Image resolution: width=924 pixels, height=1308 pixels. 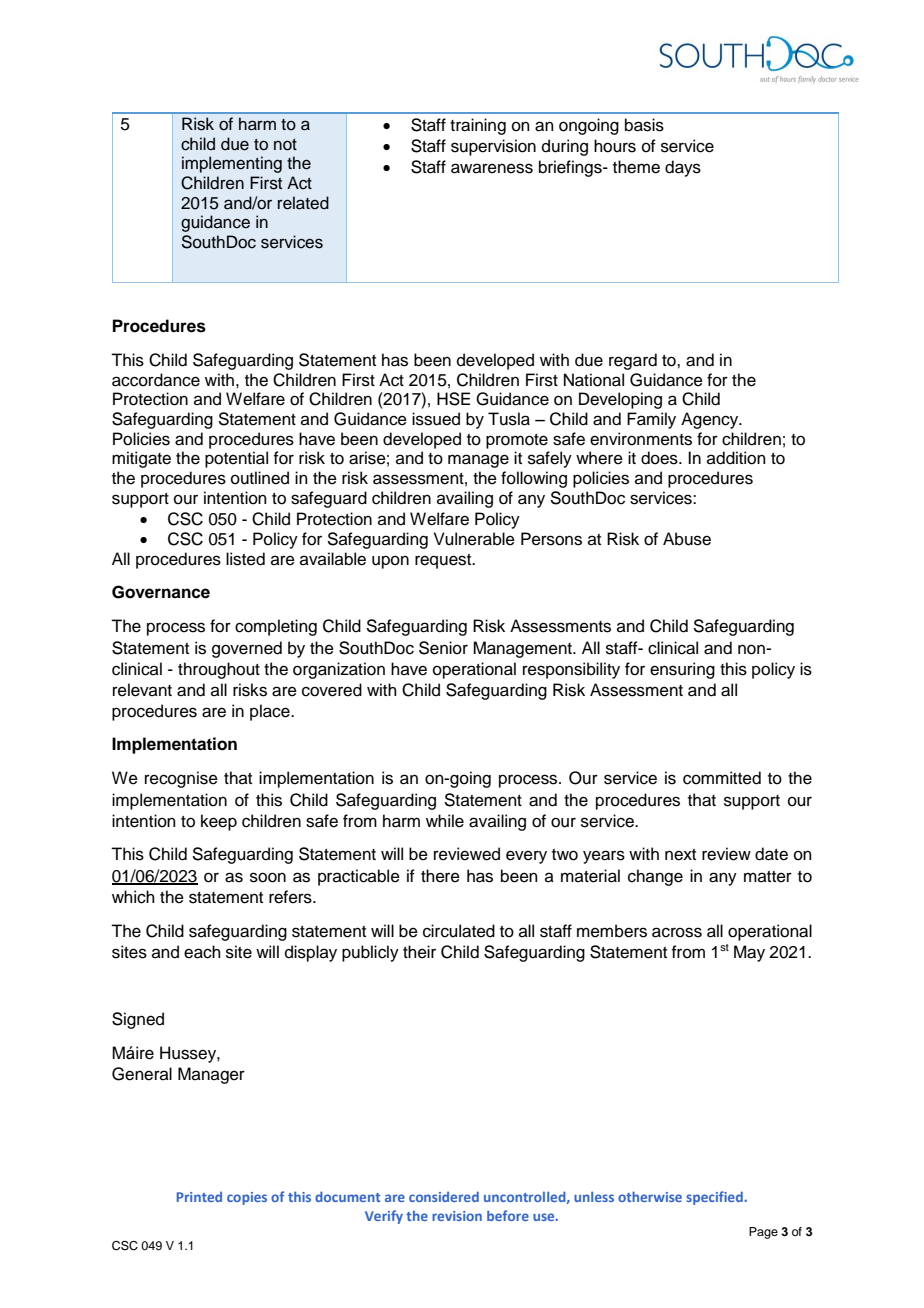 What do you see at coordinates (683, 168) in the document?
I see `days` at bounding box center [683, 168].
